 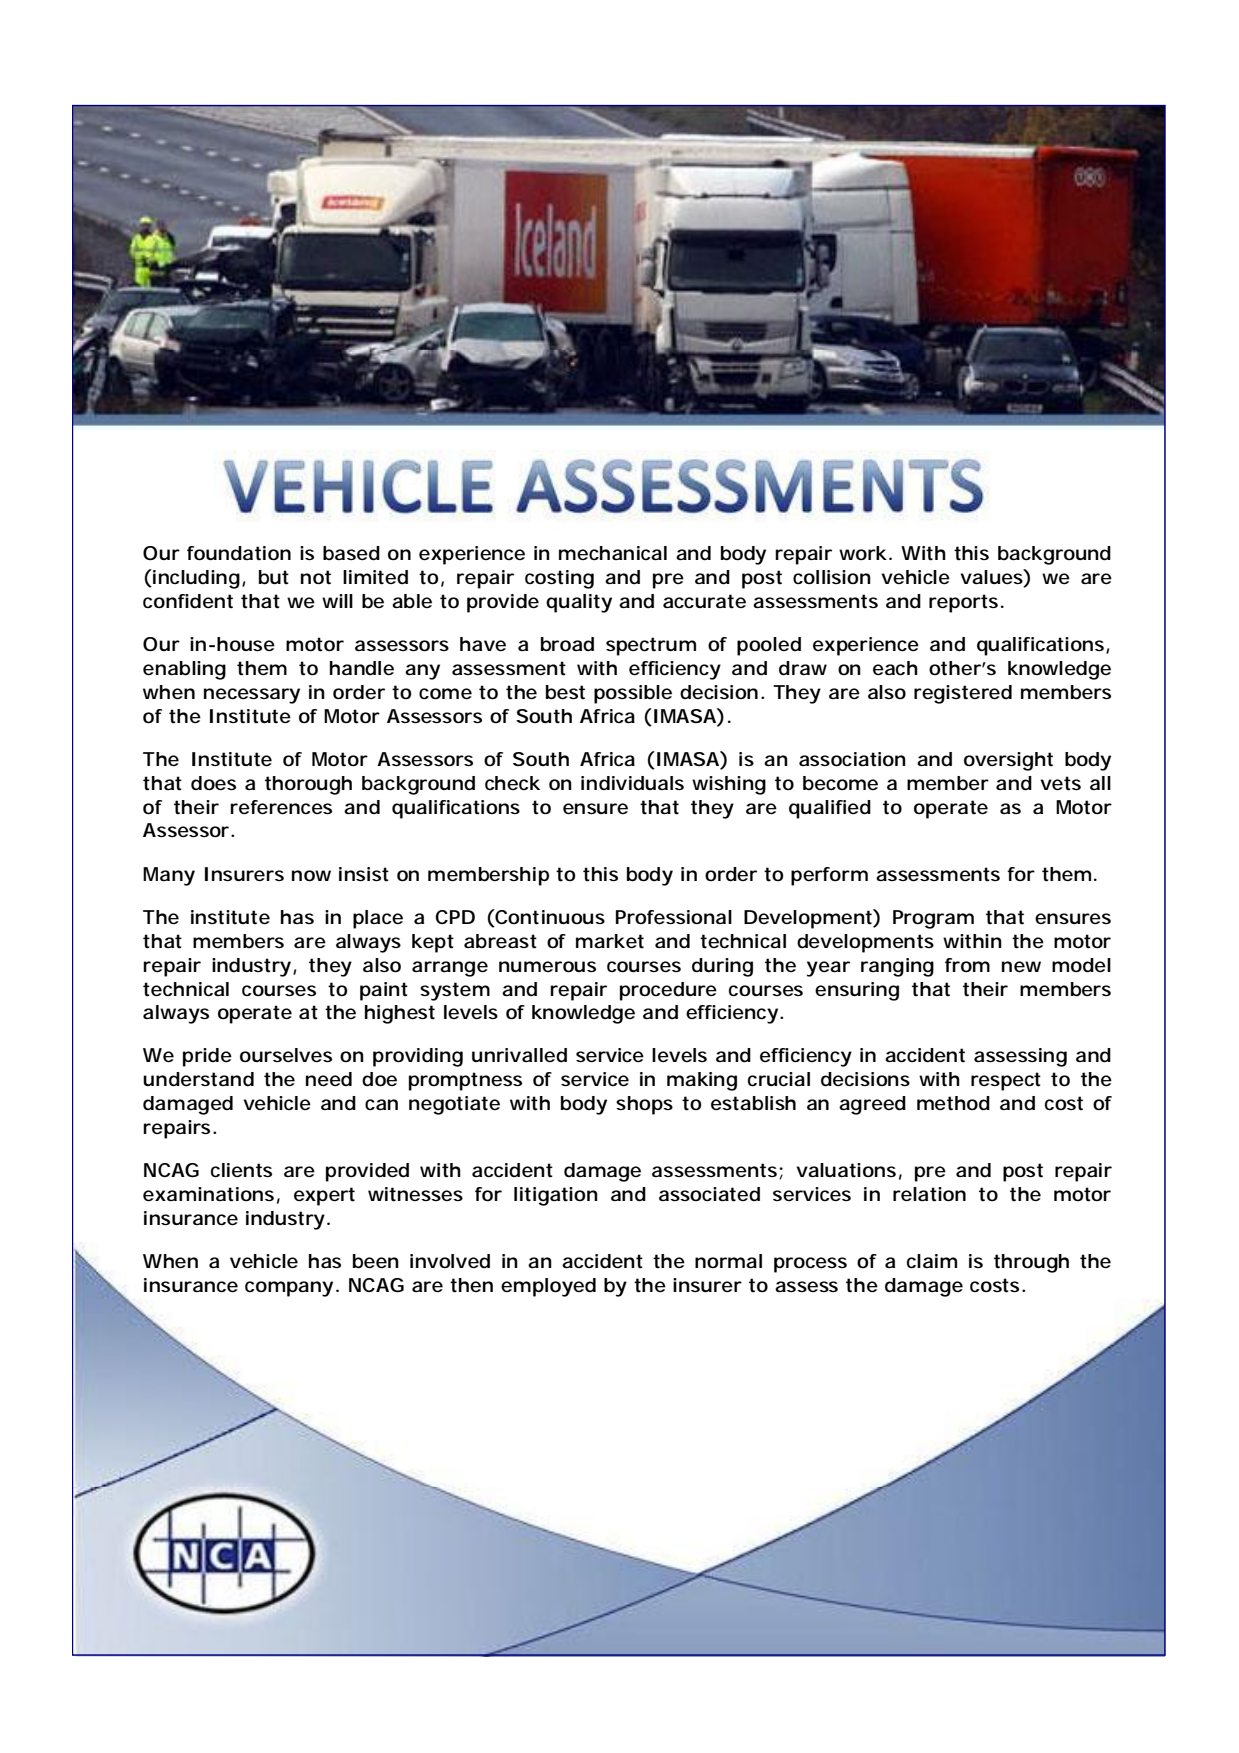 I want to click on claim, so click(x=932, y=1261).
